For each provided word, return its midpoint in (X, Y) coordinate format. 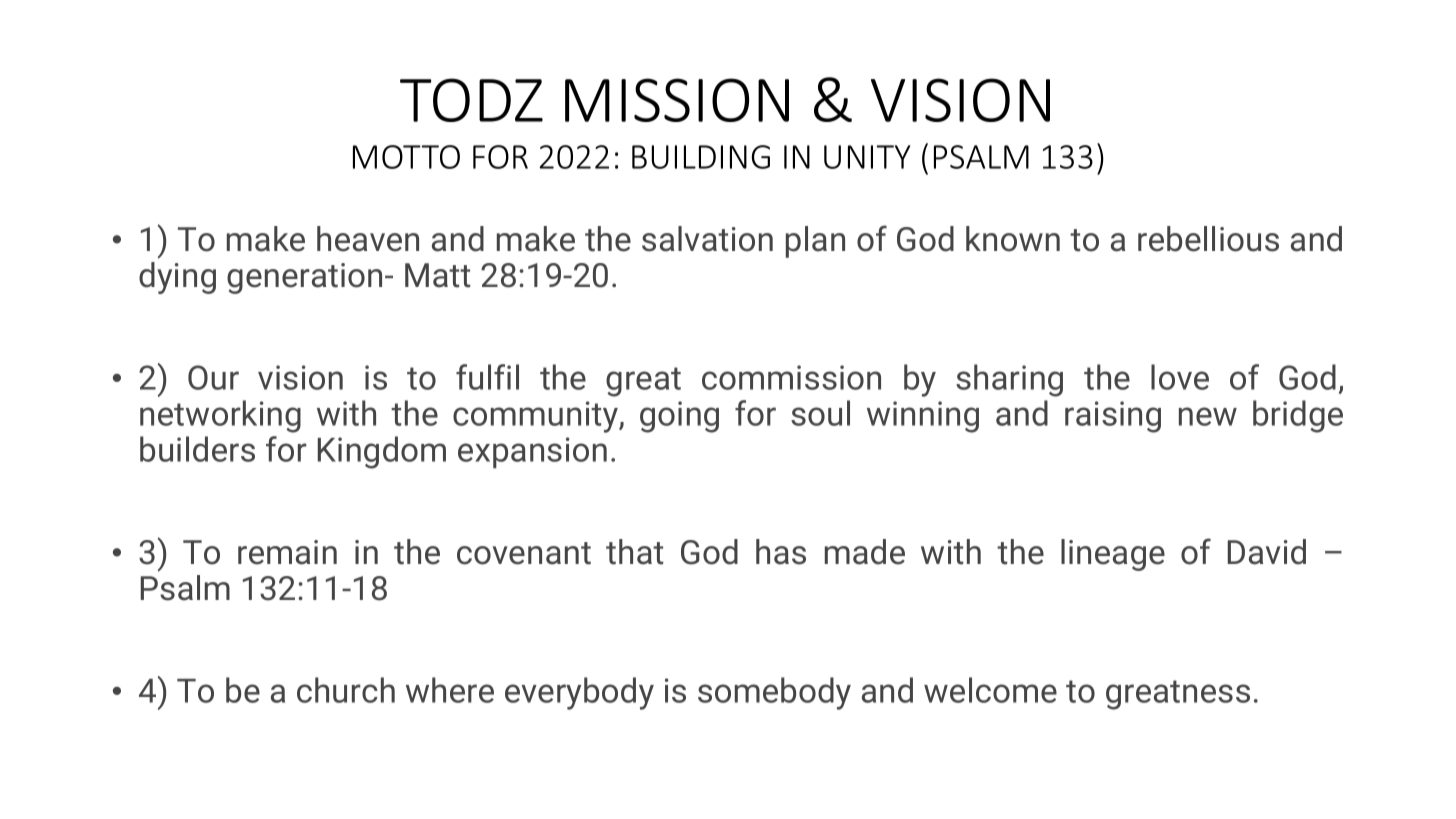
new (1208, 416)
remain (287, 552)
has (781, 552)
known (1013, 239)
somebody (774, 693)
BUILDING (701, 157)
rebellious (1208, 239)
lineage (1113, 555)
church (346, 690)
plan (815, 242)
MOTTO (406, 157)
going (679, 417)
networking (220, 416)
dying (177, 278)
